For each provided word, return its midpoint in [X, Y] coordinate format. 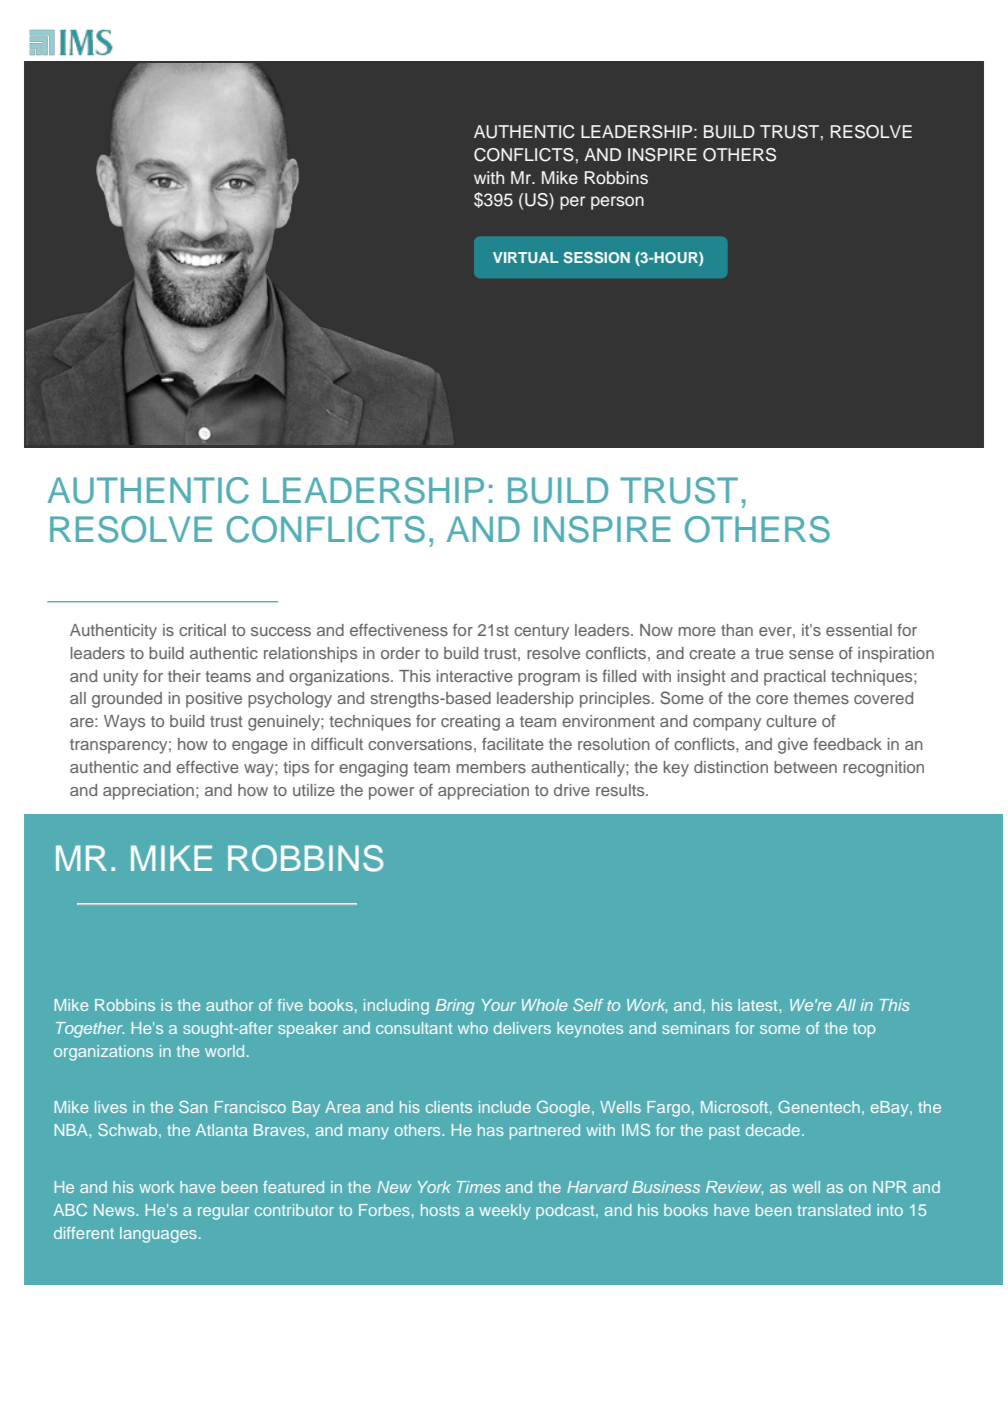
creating [470, 723]
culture [791, 721]
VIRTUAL [525, 257]
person [617, 203]
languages [158, 1235]
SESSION [597, 257]
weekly [504, 1212]
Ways [124, 723]
